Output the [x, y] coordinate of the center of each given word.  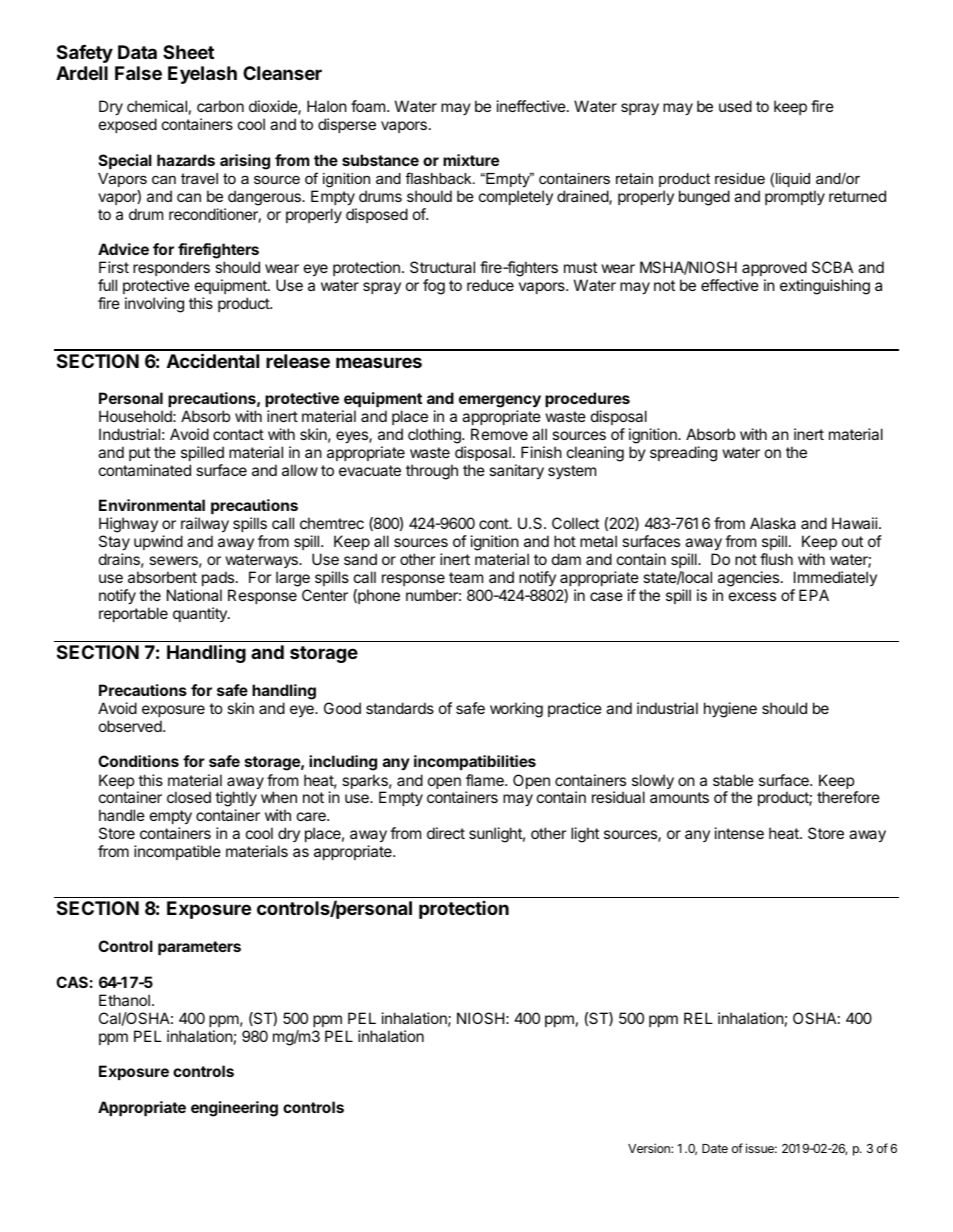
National [194, 595]
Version [650, 1148]
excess [752, 596]
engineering [234, 1109]
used [735, 106]
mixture [471, 160]
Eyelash [202, 75]
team [466, 577]
